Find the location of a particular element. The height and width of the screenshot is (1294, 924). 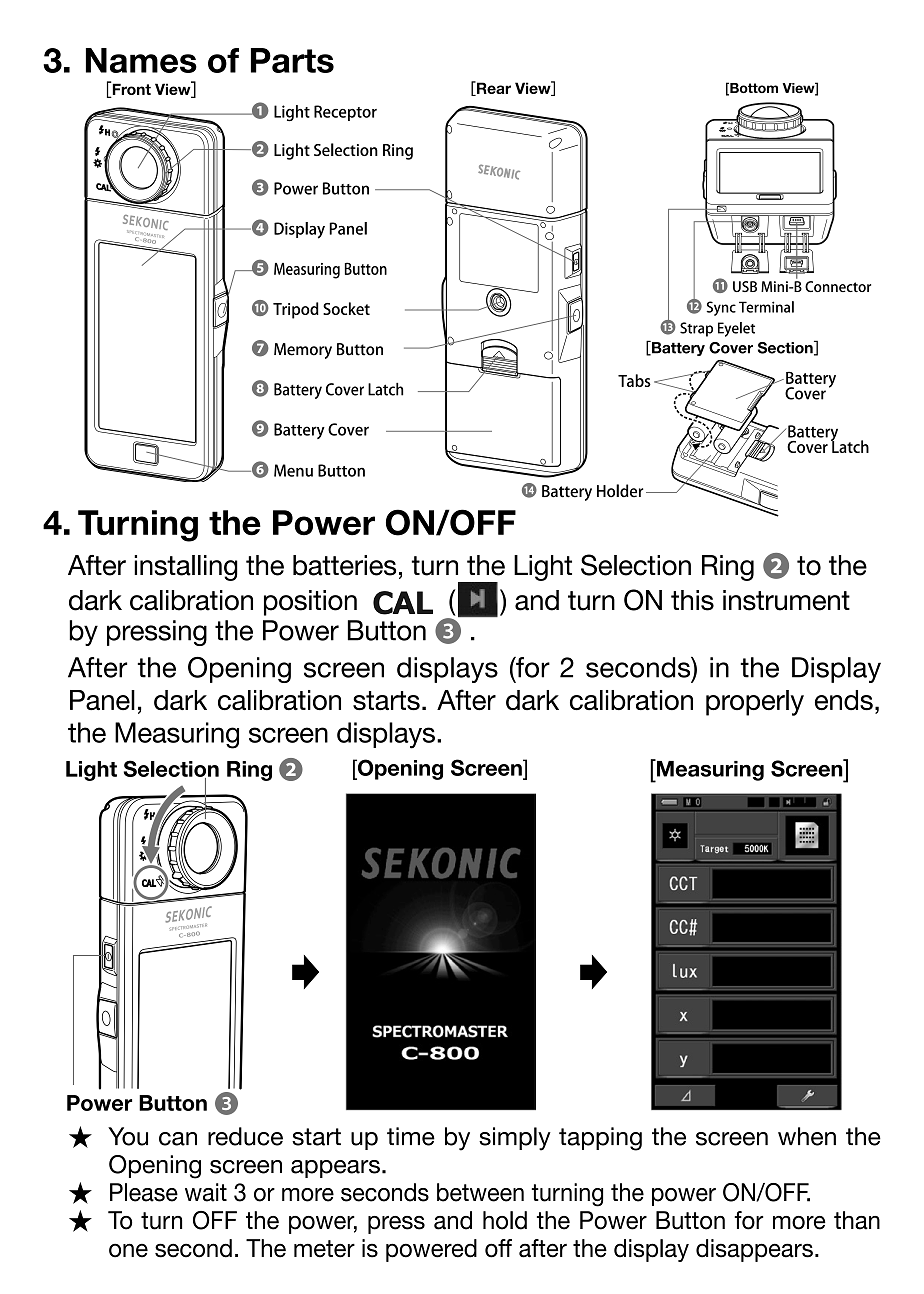

Tabs is located at coordinates (634, 380).
